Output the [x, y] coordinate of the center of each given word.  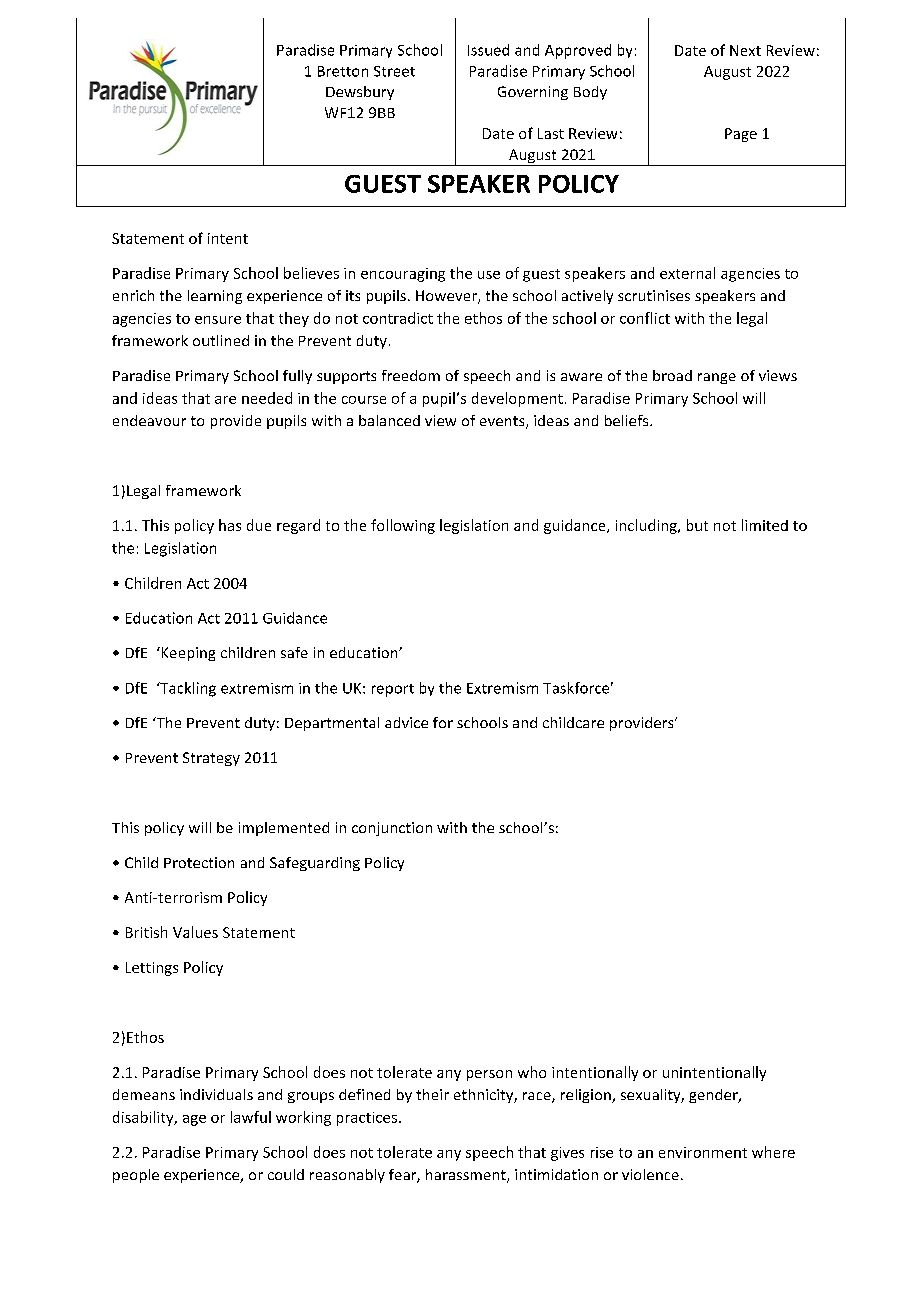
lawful [251, 1117]
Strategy [211, 759]
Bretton [343, 71]
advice [406, 722]
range [717, 378]
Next [745, 50]
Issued [488, 50]
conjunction [392, 829]
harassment [467, 1176]
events [503, 422]
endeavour [149, 420]
